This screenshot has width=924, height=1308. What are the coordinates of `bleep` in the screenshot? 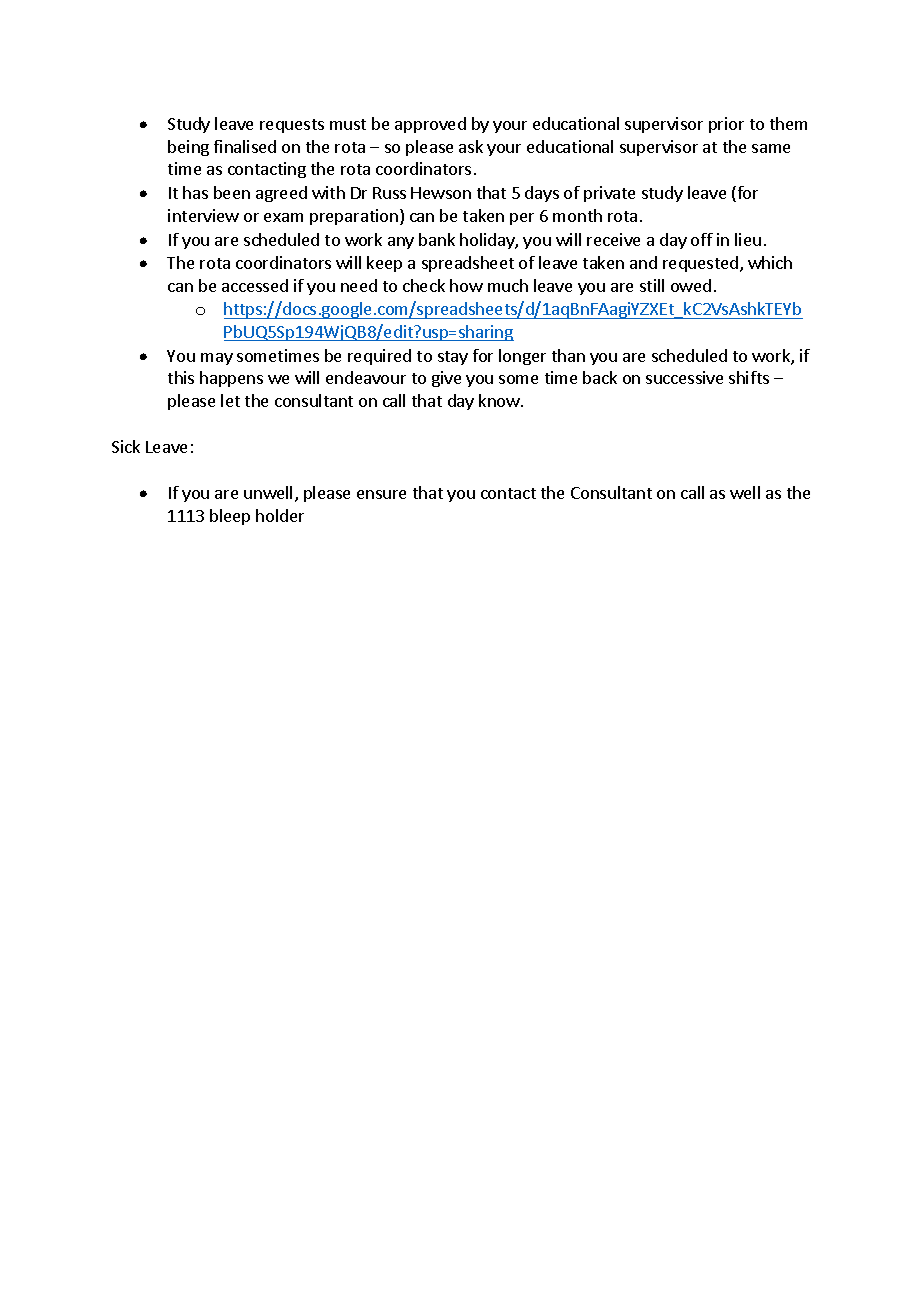 It's located at (230, 517).
